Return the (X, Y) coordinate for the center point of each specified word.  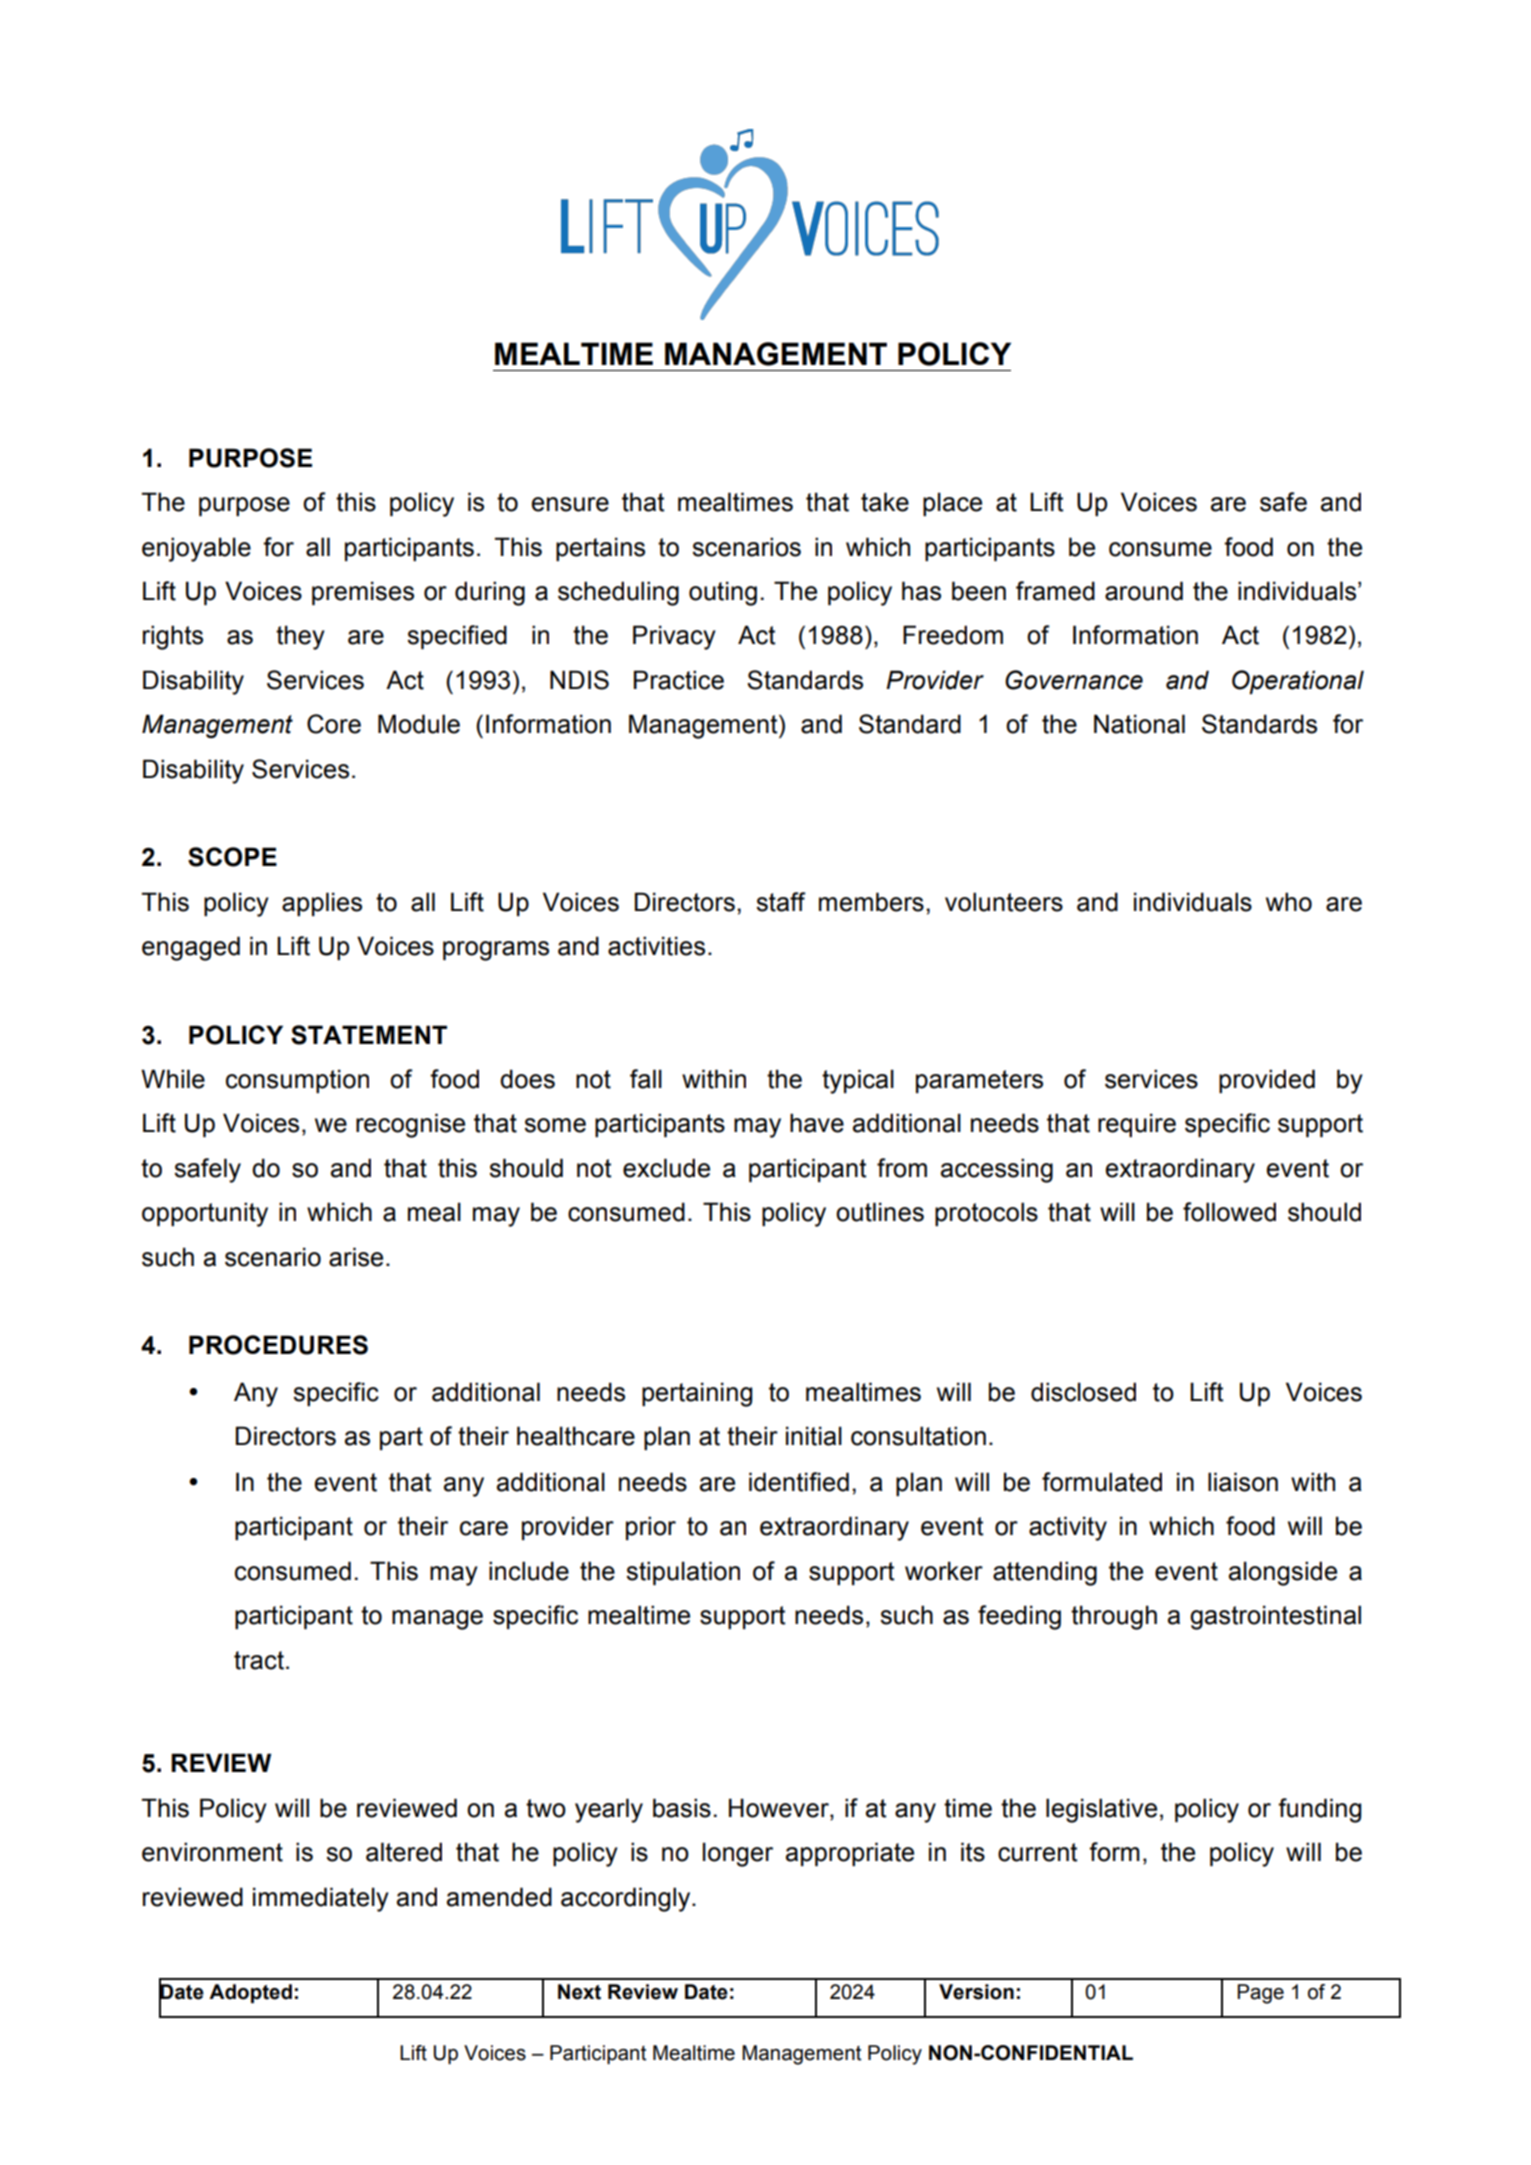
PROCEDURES (278, 1345)
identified (799, 1482)
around (1144, 591)
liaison (1243, 1482)
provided (1267, 1081)
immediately (321, 1899)
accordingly (627, 1899)
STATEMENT (369, 1035)
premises (363, 593)
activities (656, 946)
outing (723, 593)
